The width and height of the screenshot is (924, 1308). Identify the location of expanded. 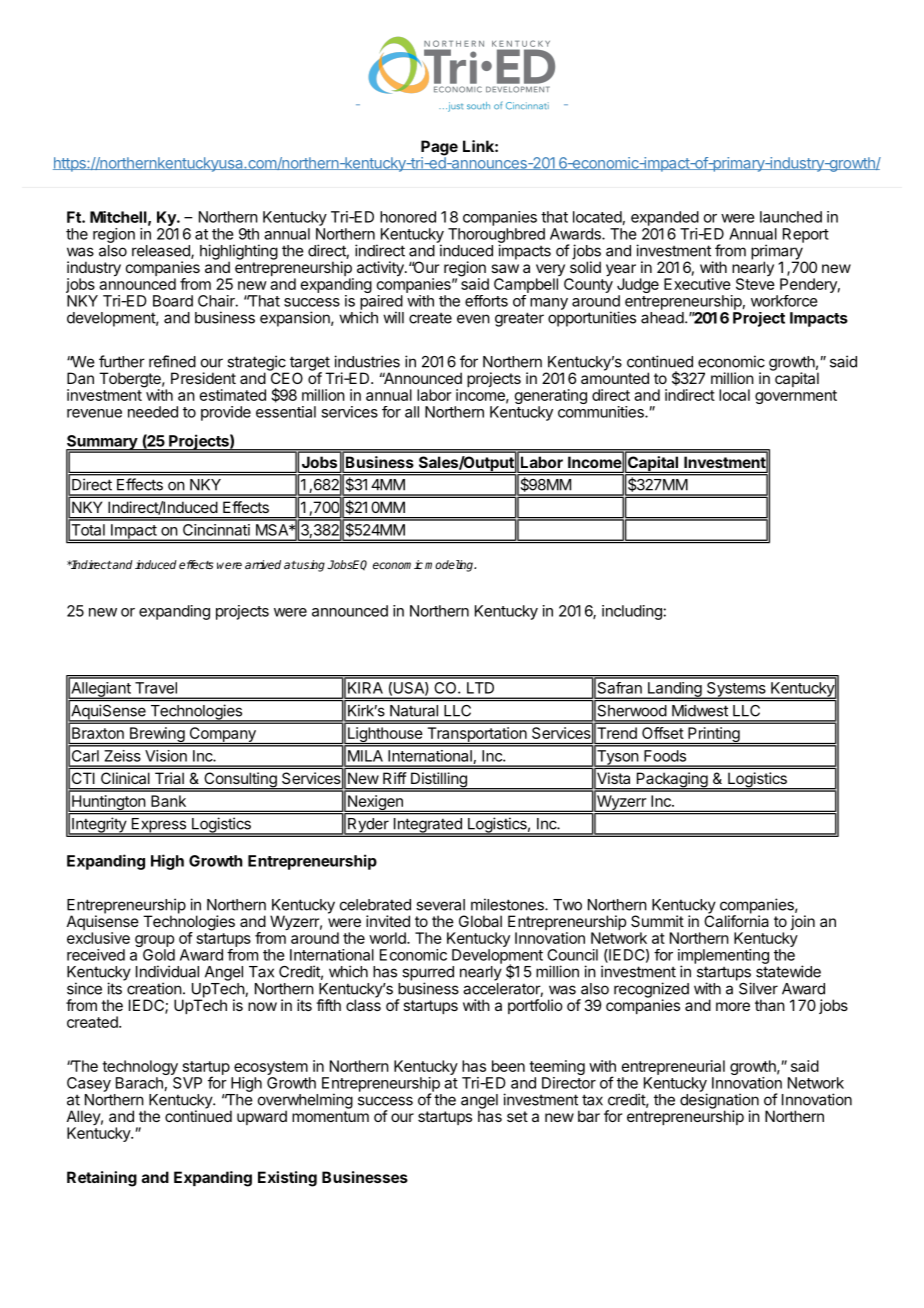
(665, 218).
